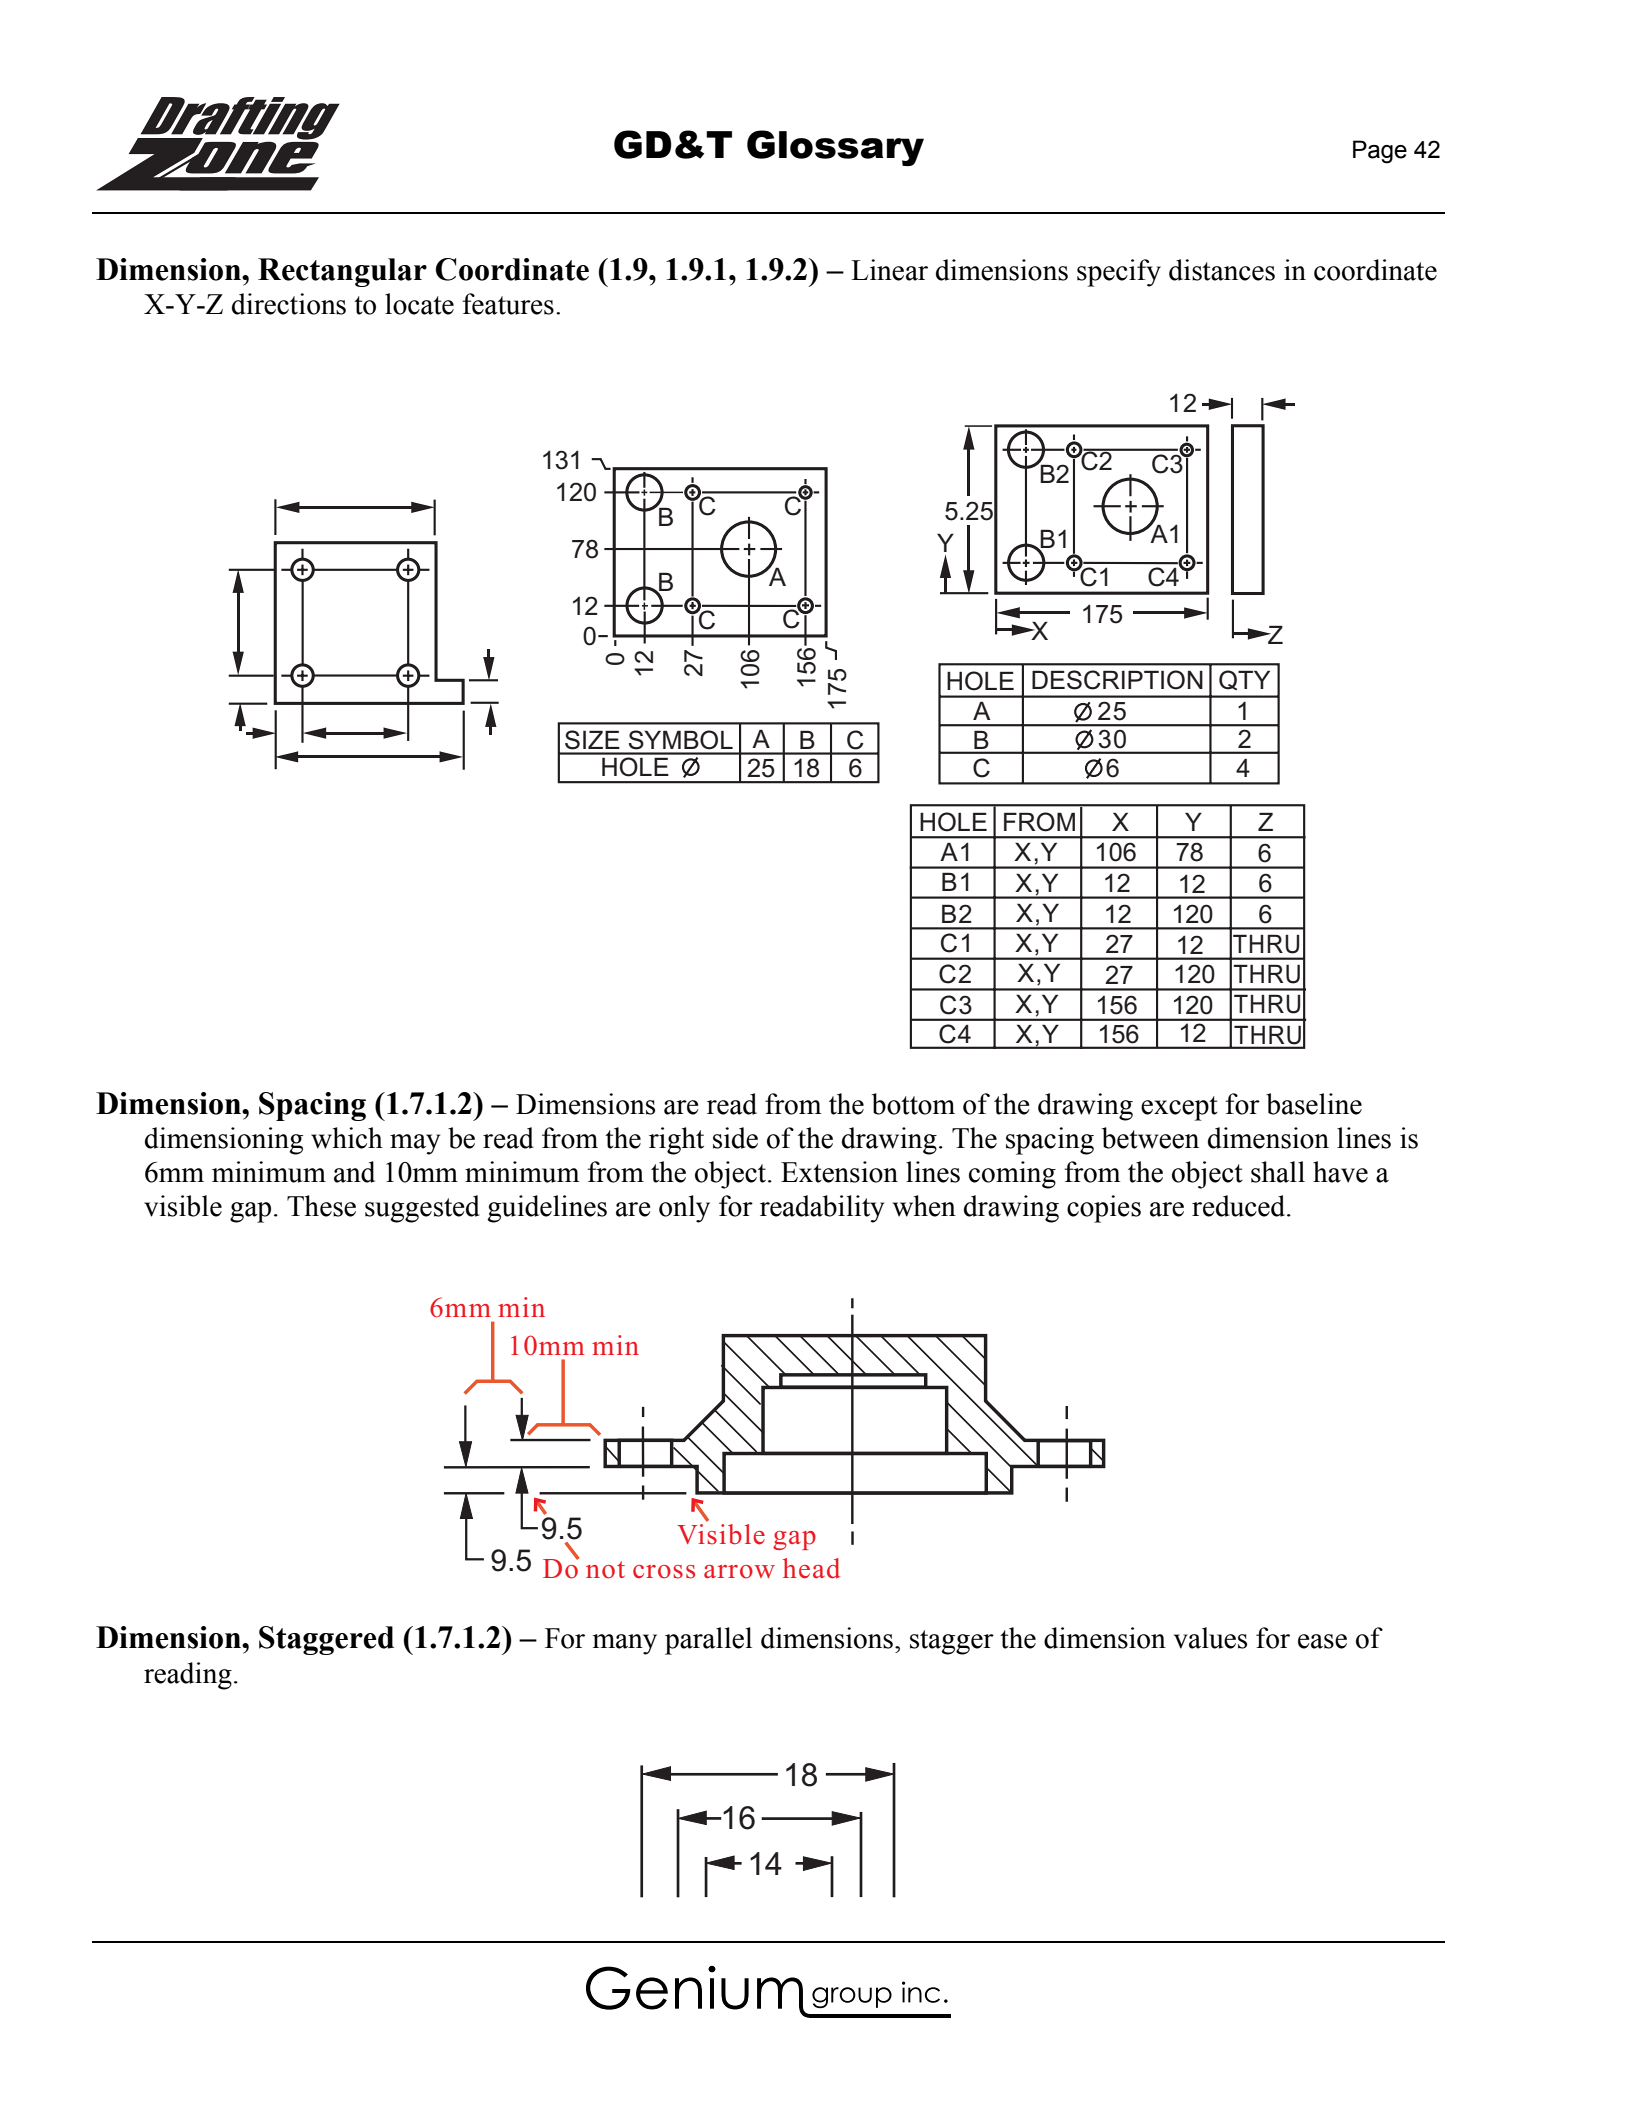 The height and width of the image is (2114, 1633). I want to click on Extension, so click(839, 1172).
